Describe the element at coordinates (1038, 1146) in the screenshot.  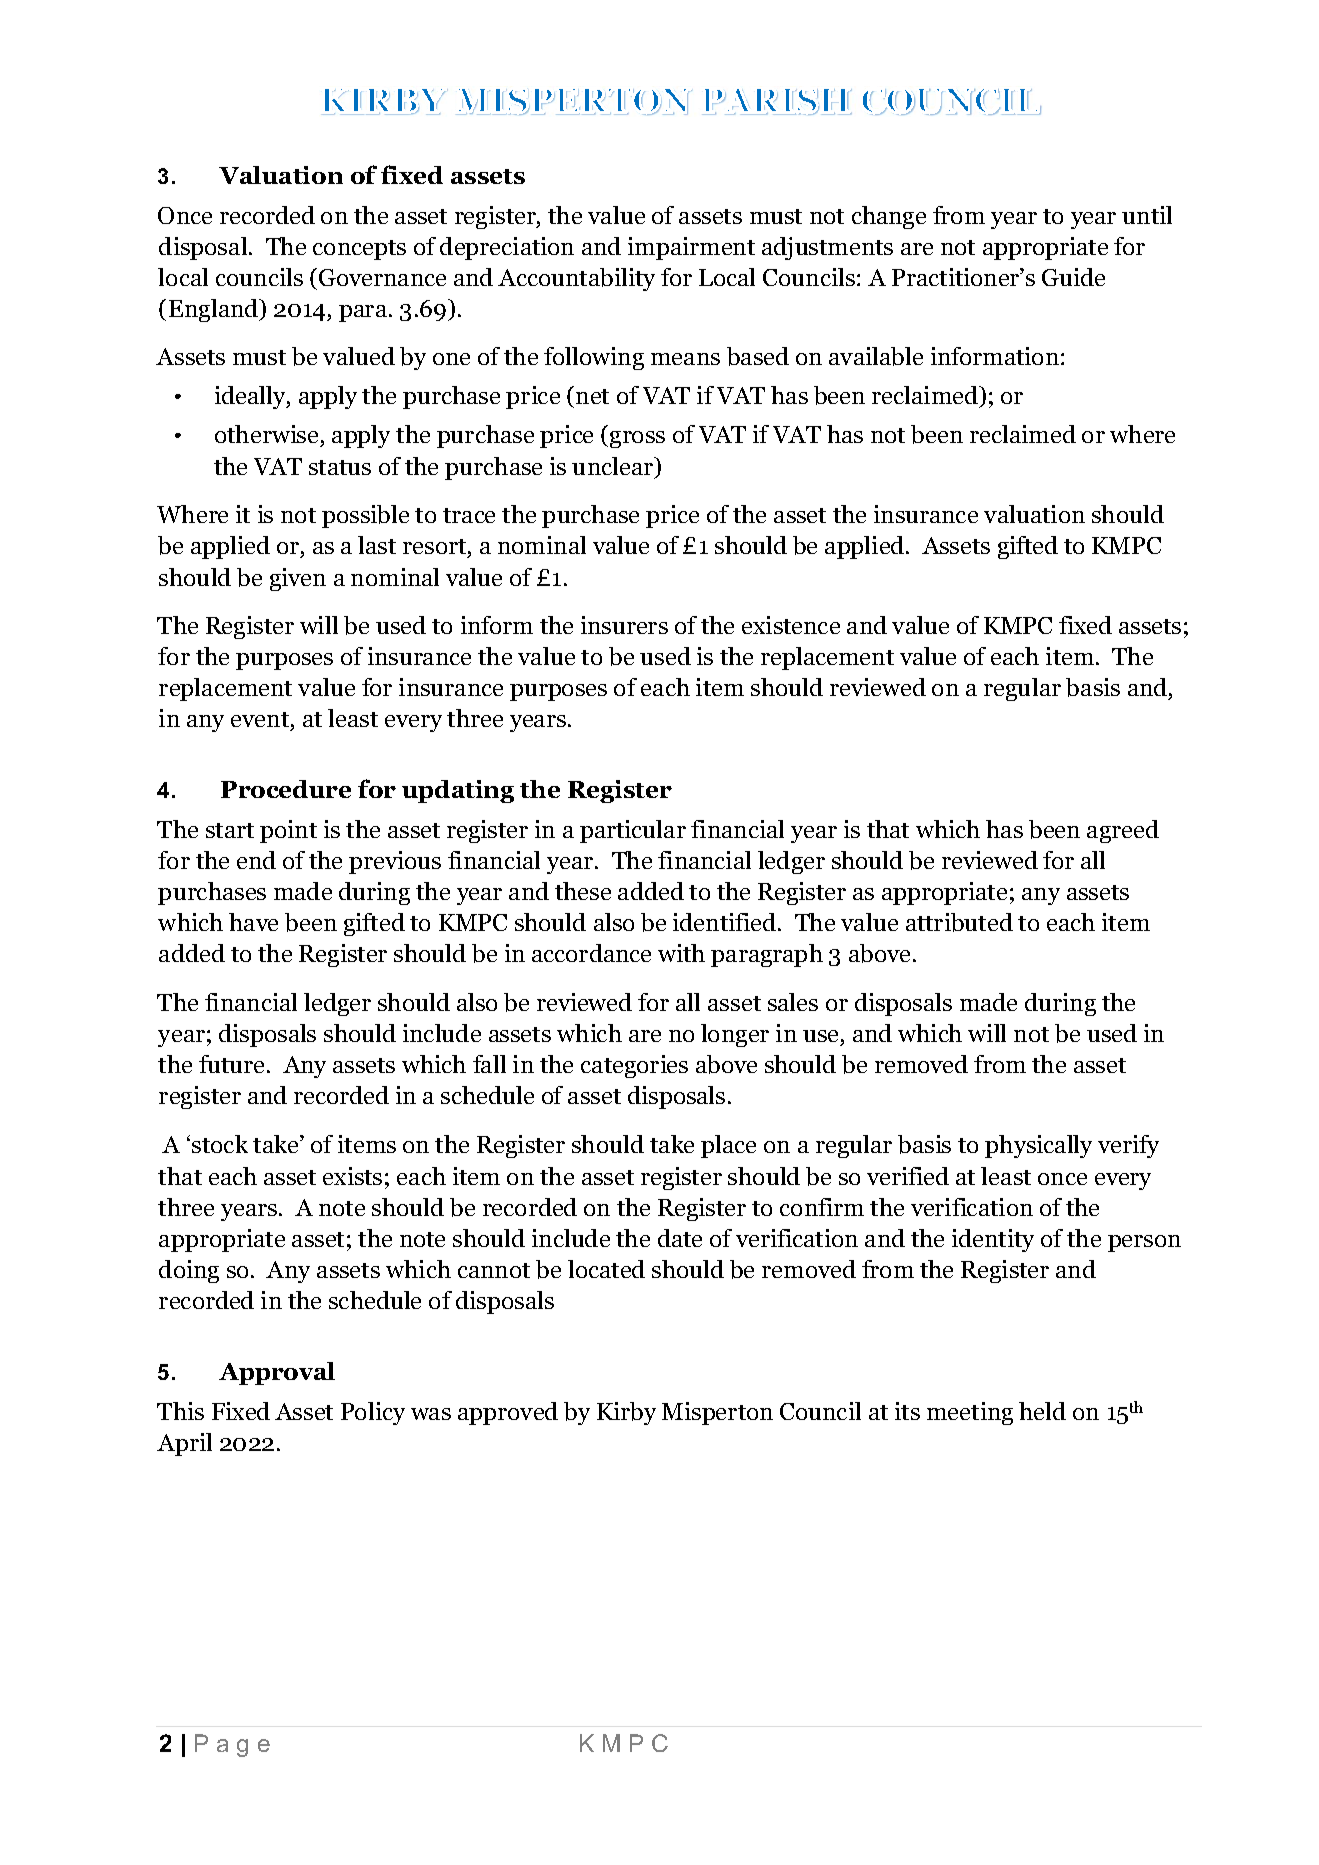
I see `physically` at that location.
